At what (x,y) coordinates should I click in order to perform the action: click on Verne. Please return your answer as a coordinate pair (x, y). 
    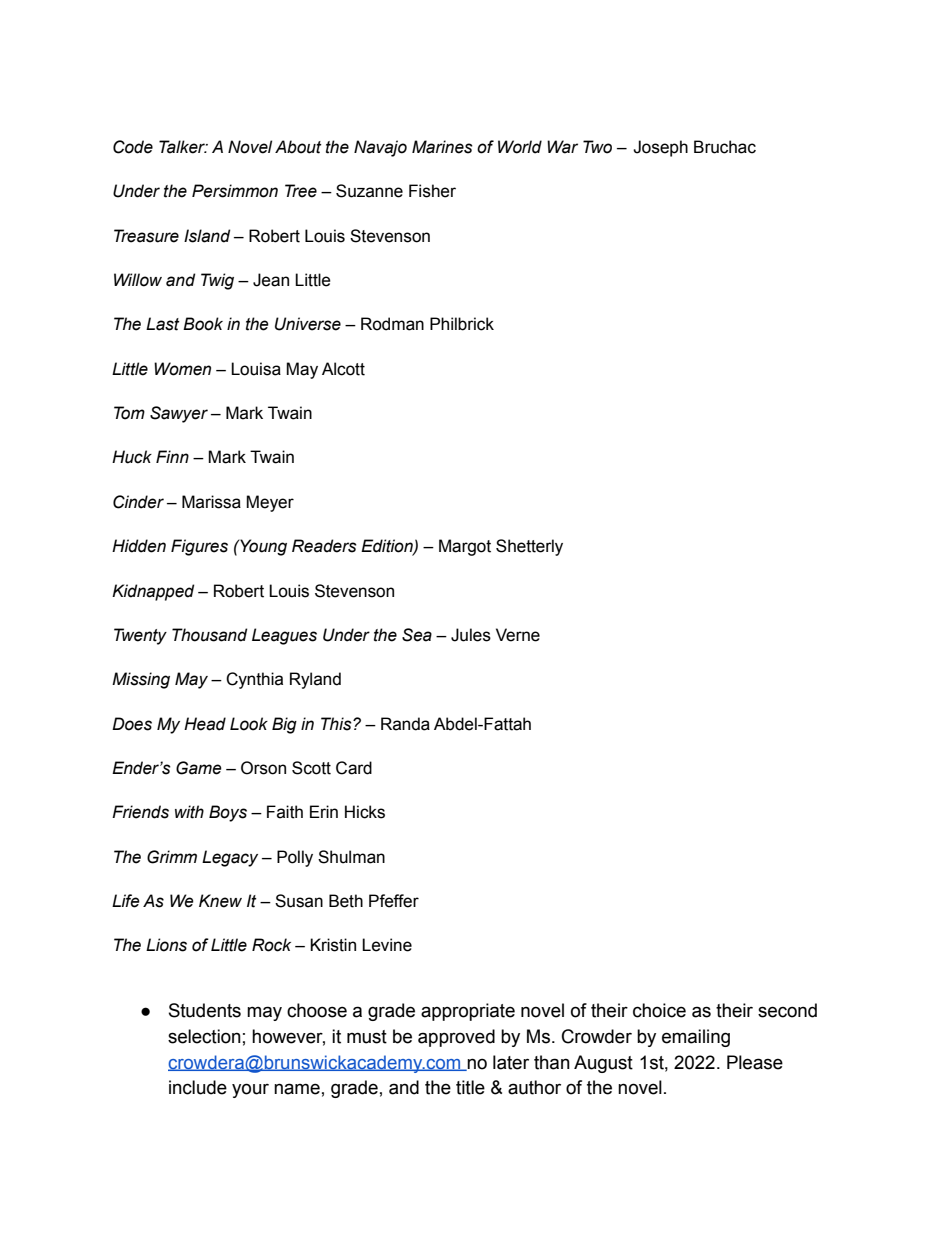
    Looking at the image, I should click on (518, 635).
